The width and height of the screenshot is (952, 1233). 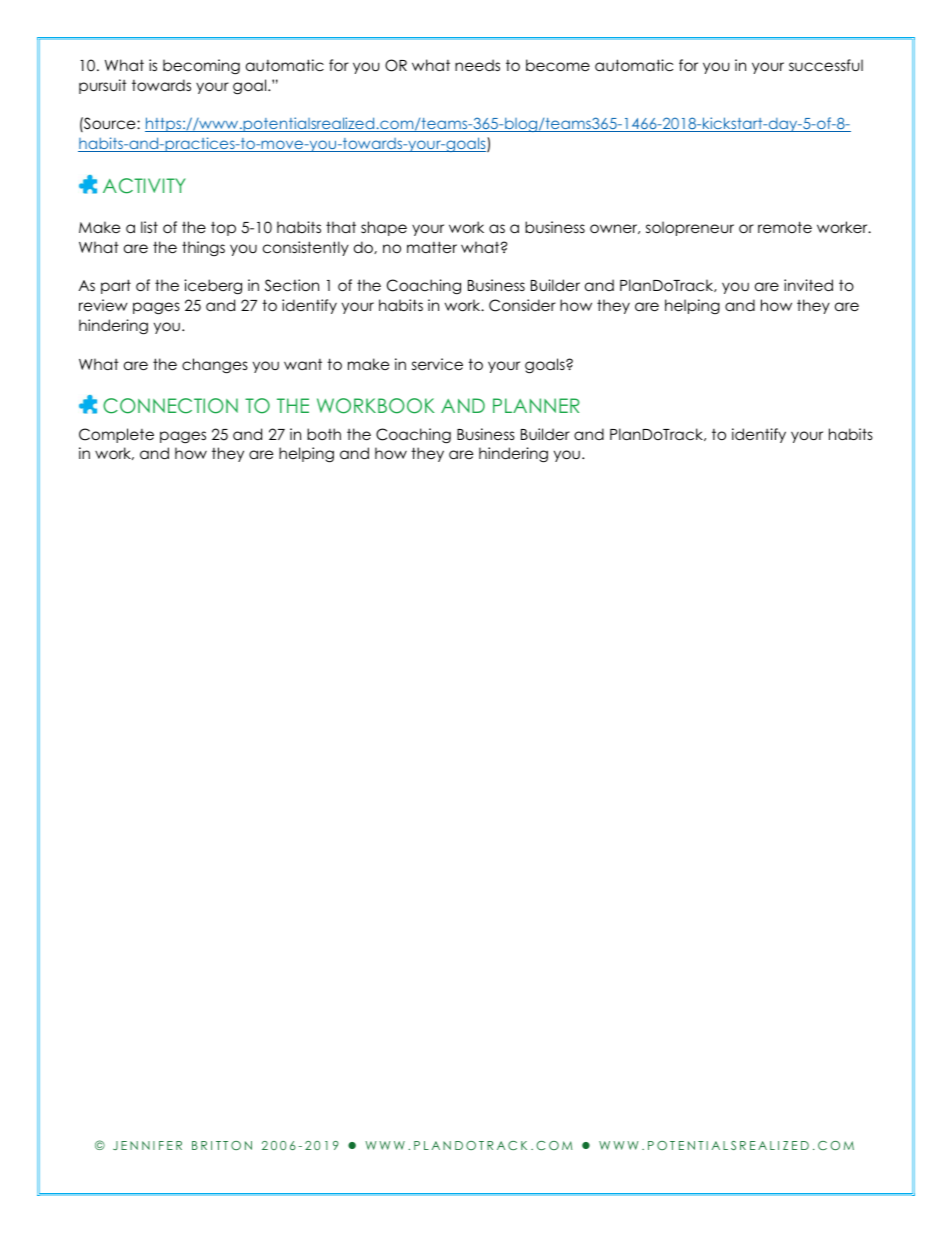 What do you see at coordinates (144, 186) in the screenshot?
I see `ACTIVITY` at bounding box center [144, 186].
